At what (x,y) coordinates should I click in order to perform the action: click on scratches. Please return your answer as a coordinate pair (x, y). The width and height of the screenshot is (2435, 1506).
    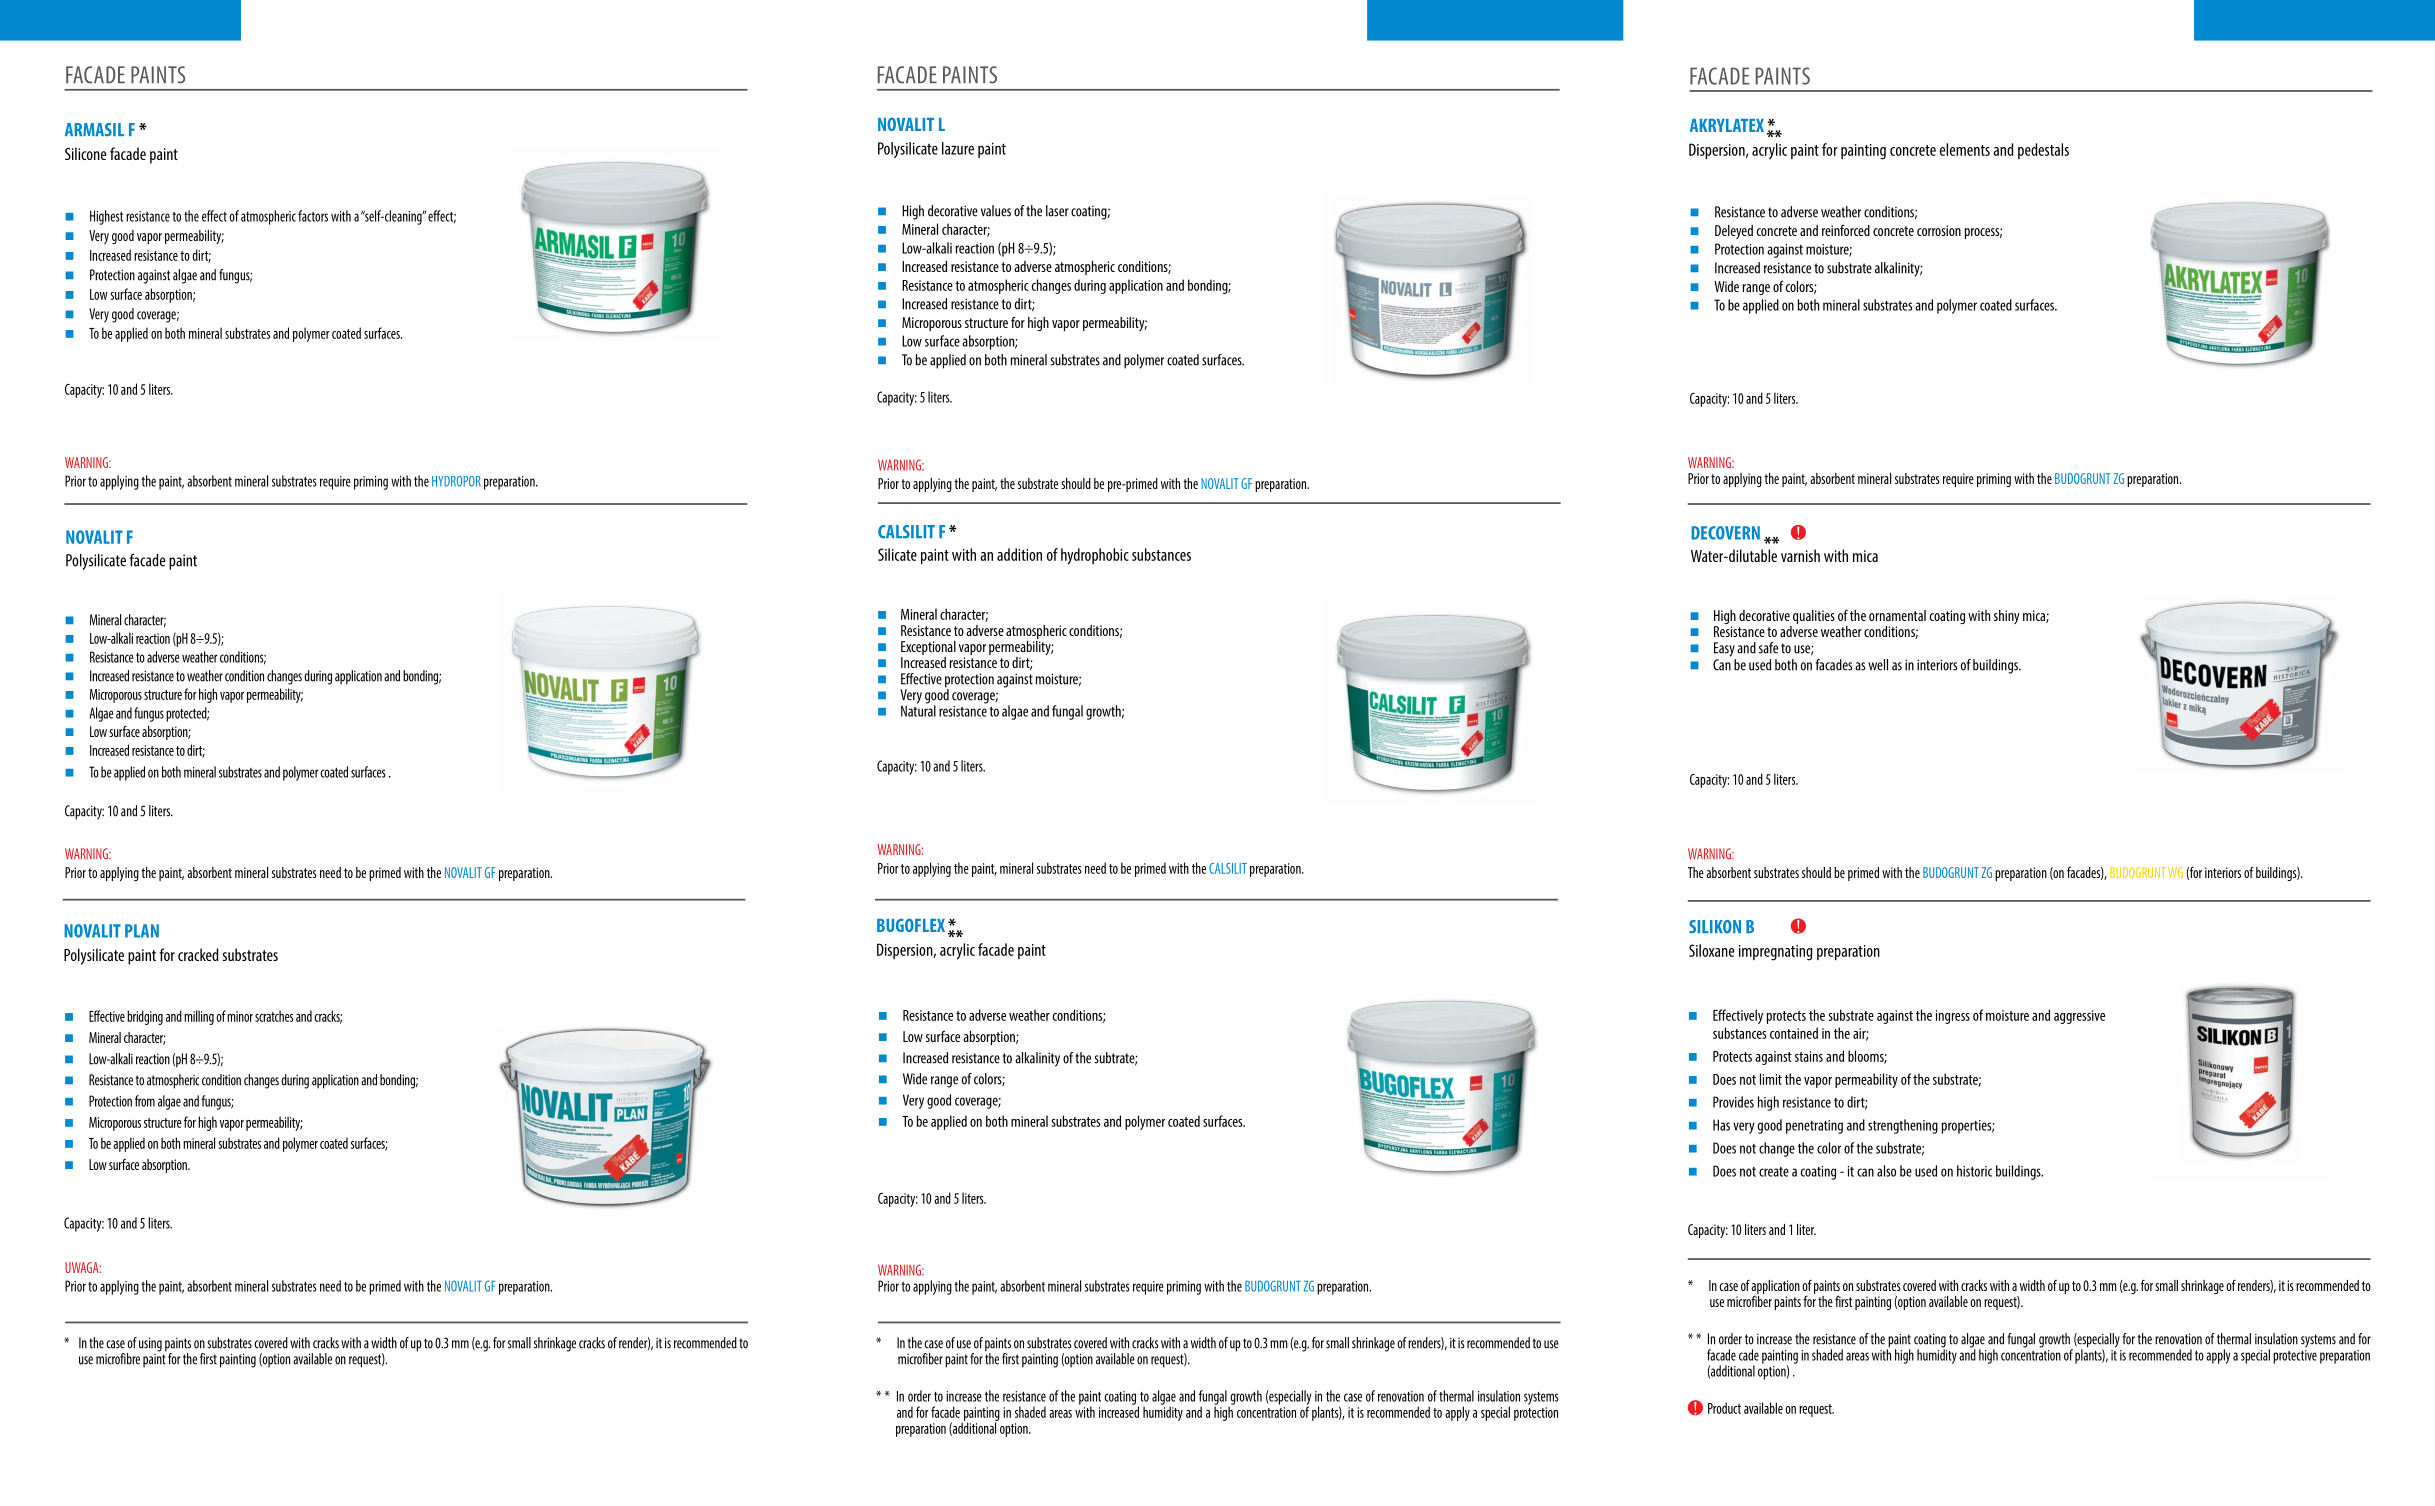
    Looking at the image, I should click on (274, 1016).
